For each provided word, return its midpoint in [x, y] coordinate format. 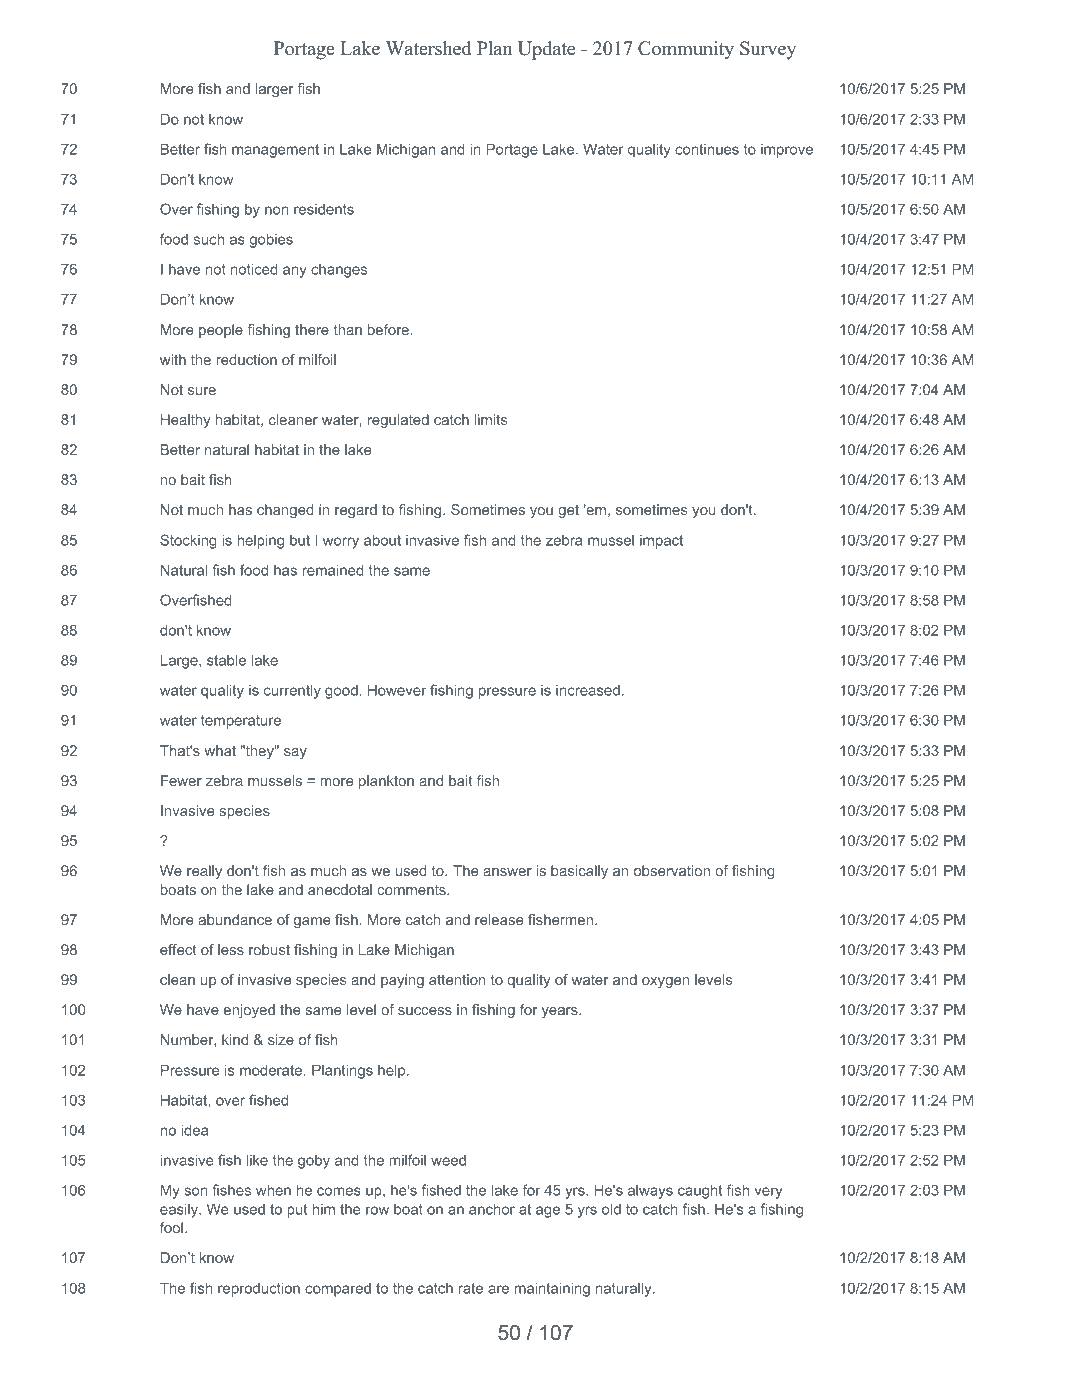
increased [588, 690]
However [397, 690]
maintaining [552, 1289]
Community [686, 50]
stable [226, 660]
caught [700, 1191]
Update [546, 50]
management [275, 151]
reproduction [259, 1289]
